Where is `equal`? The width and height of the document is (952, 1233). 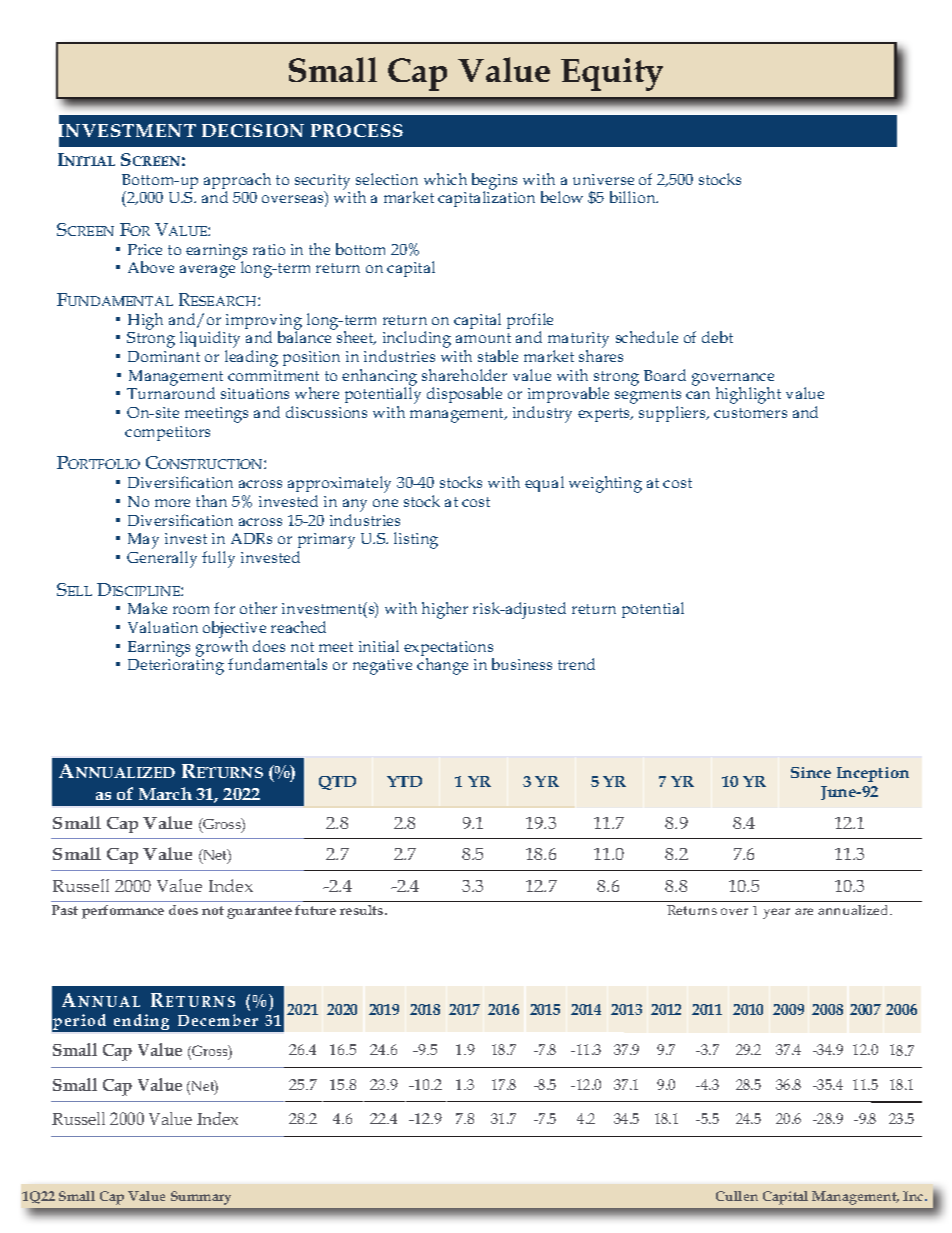
equal is located at coordinates (544, 484).
